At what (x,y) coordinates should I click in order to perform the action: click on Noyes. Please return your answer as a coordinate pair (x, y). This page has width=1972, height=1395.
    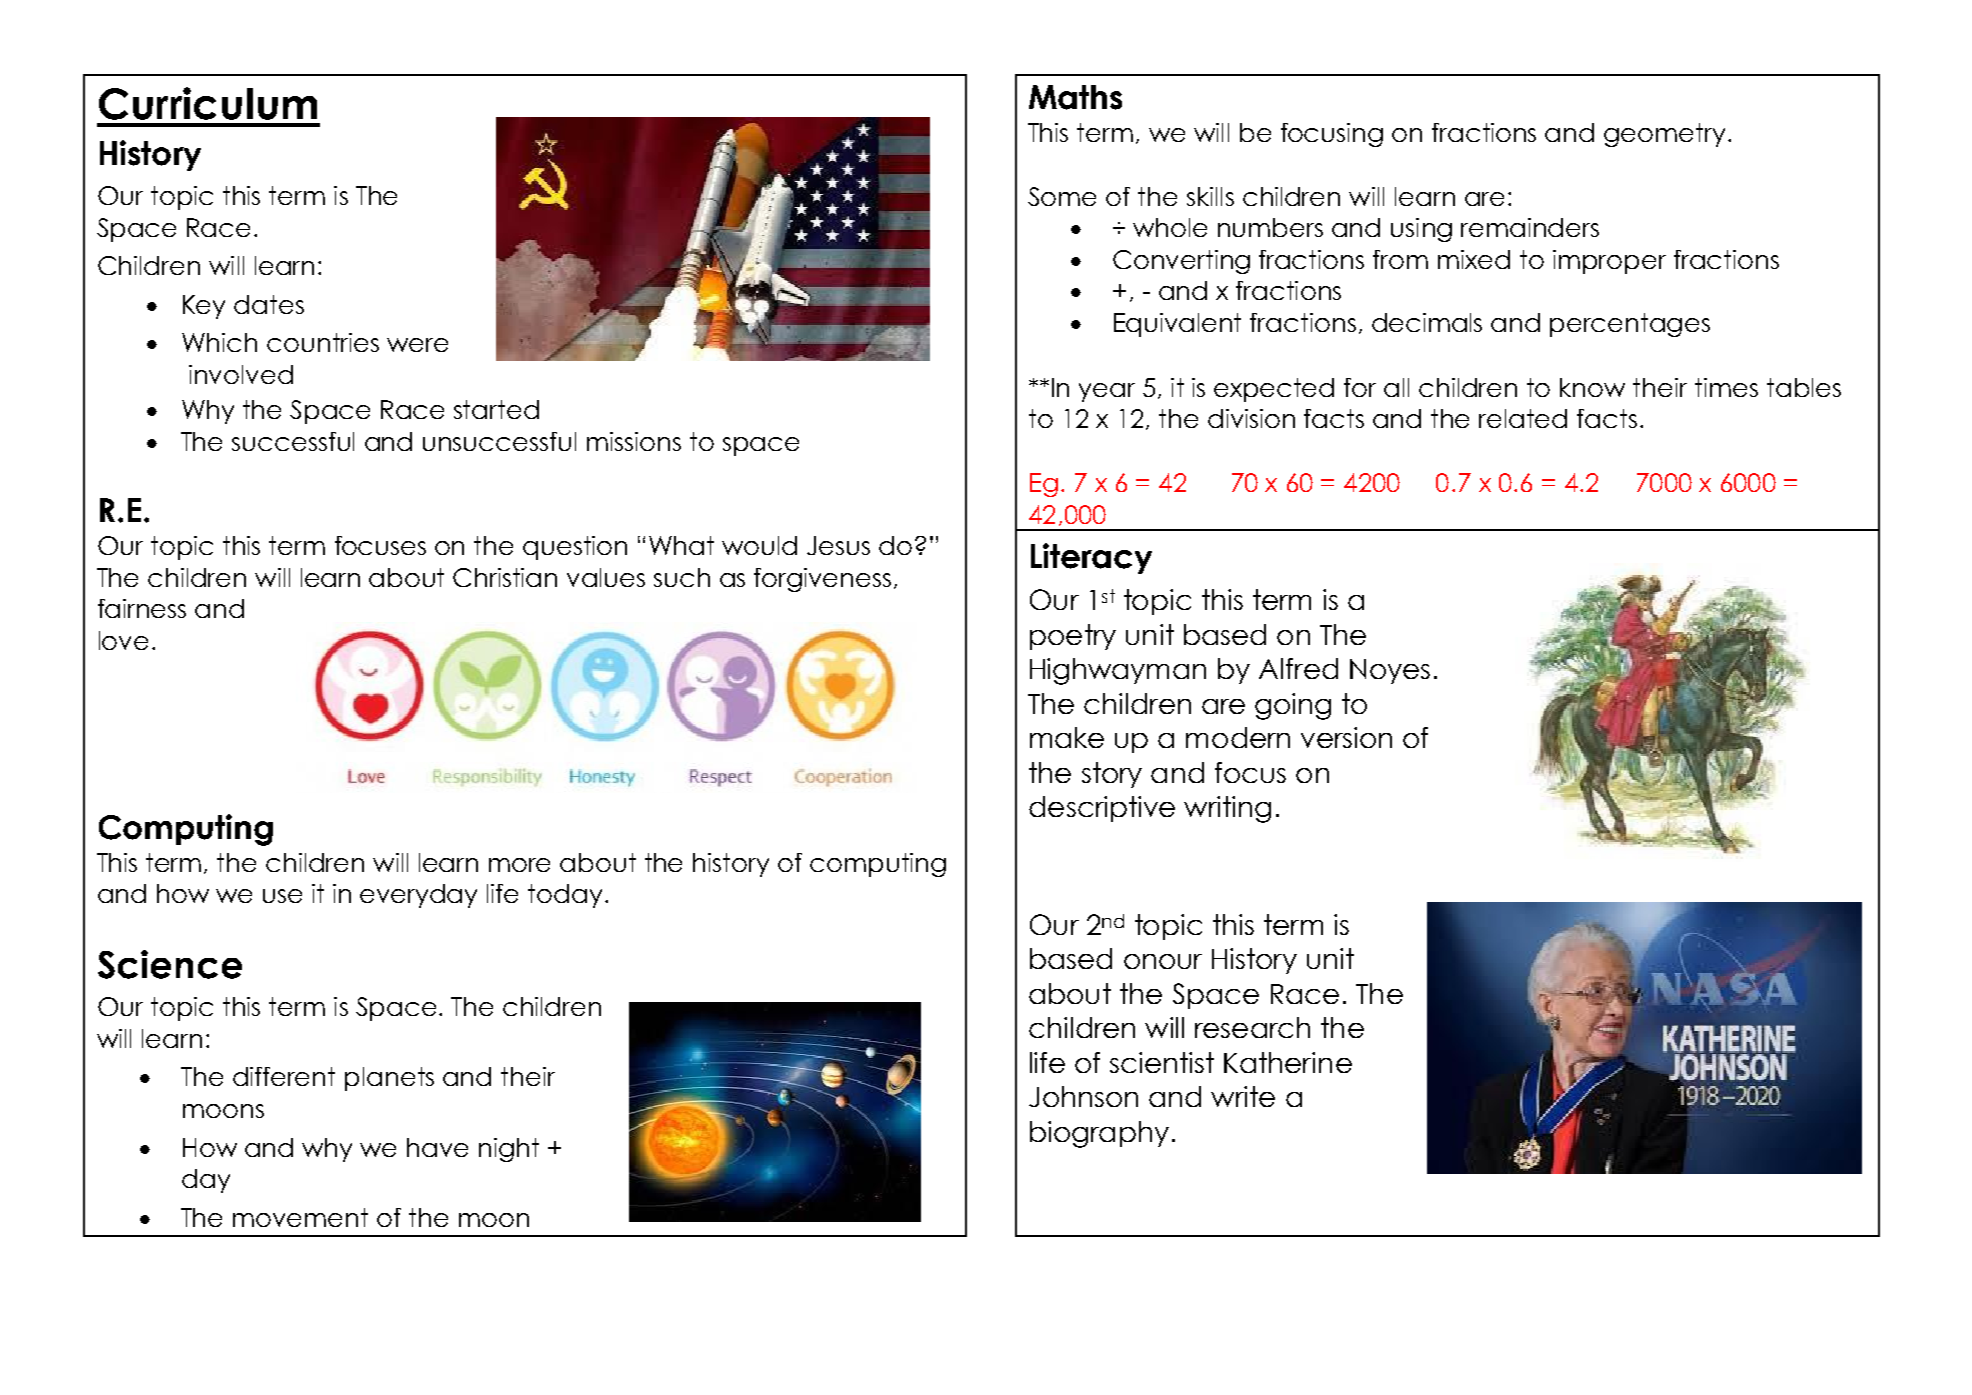
    Looking at the image, I should click on (1390, 671).
